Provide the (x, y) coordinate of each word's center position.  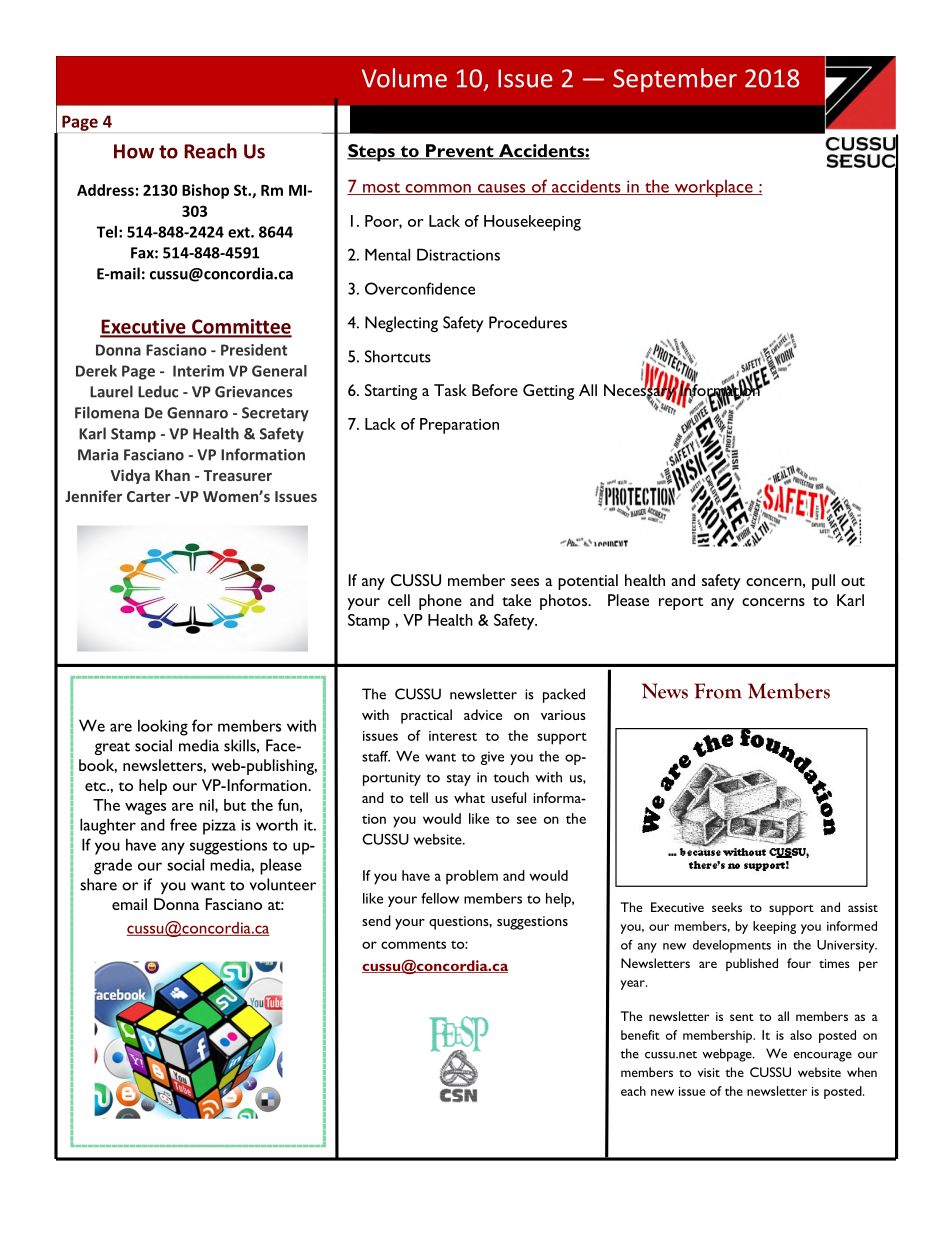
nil (207, 806)
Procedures (528, 322)
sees (525, 582)
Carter (149, 496)
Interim (198, 371)
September (675, 80)
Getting (548, 392)
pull (823, 582)
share (98, 884)
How (134, 151)
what (469, 797)
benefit (640, 1035)
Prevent (460, 152)
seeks (727, 907)
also (801, 1035)
